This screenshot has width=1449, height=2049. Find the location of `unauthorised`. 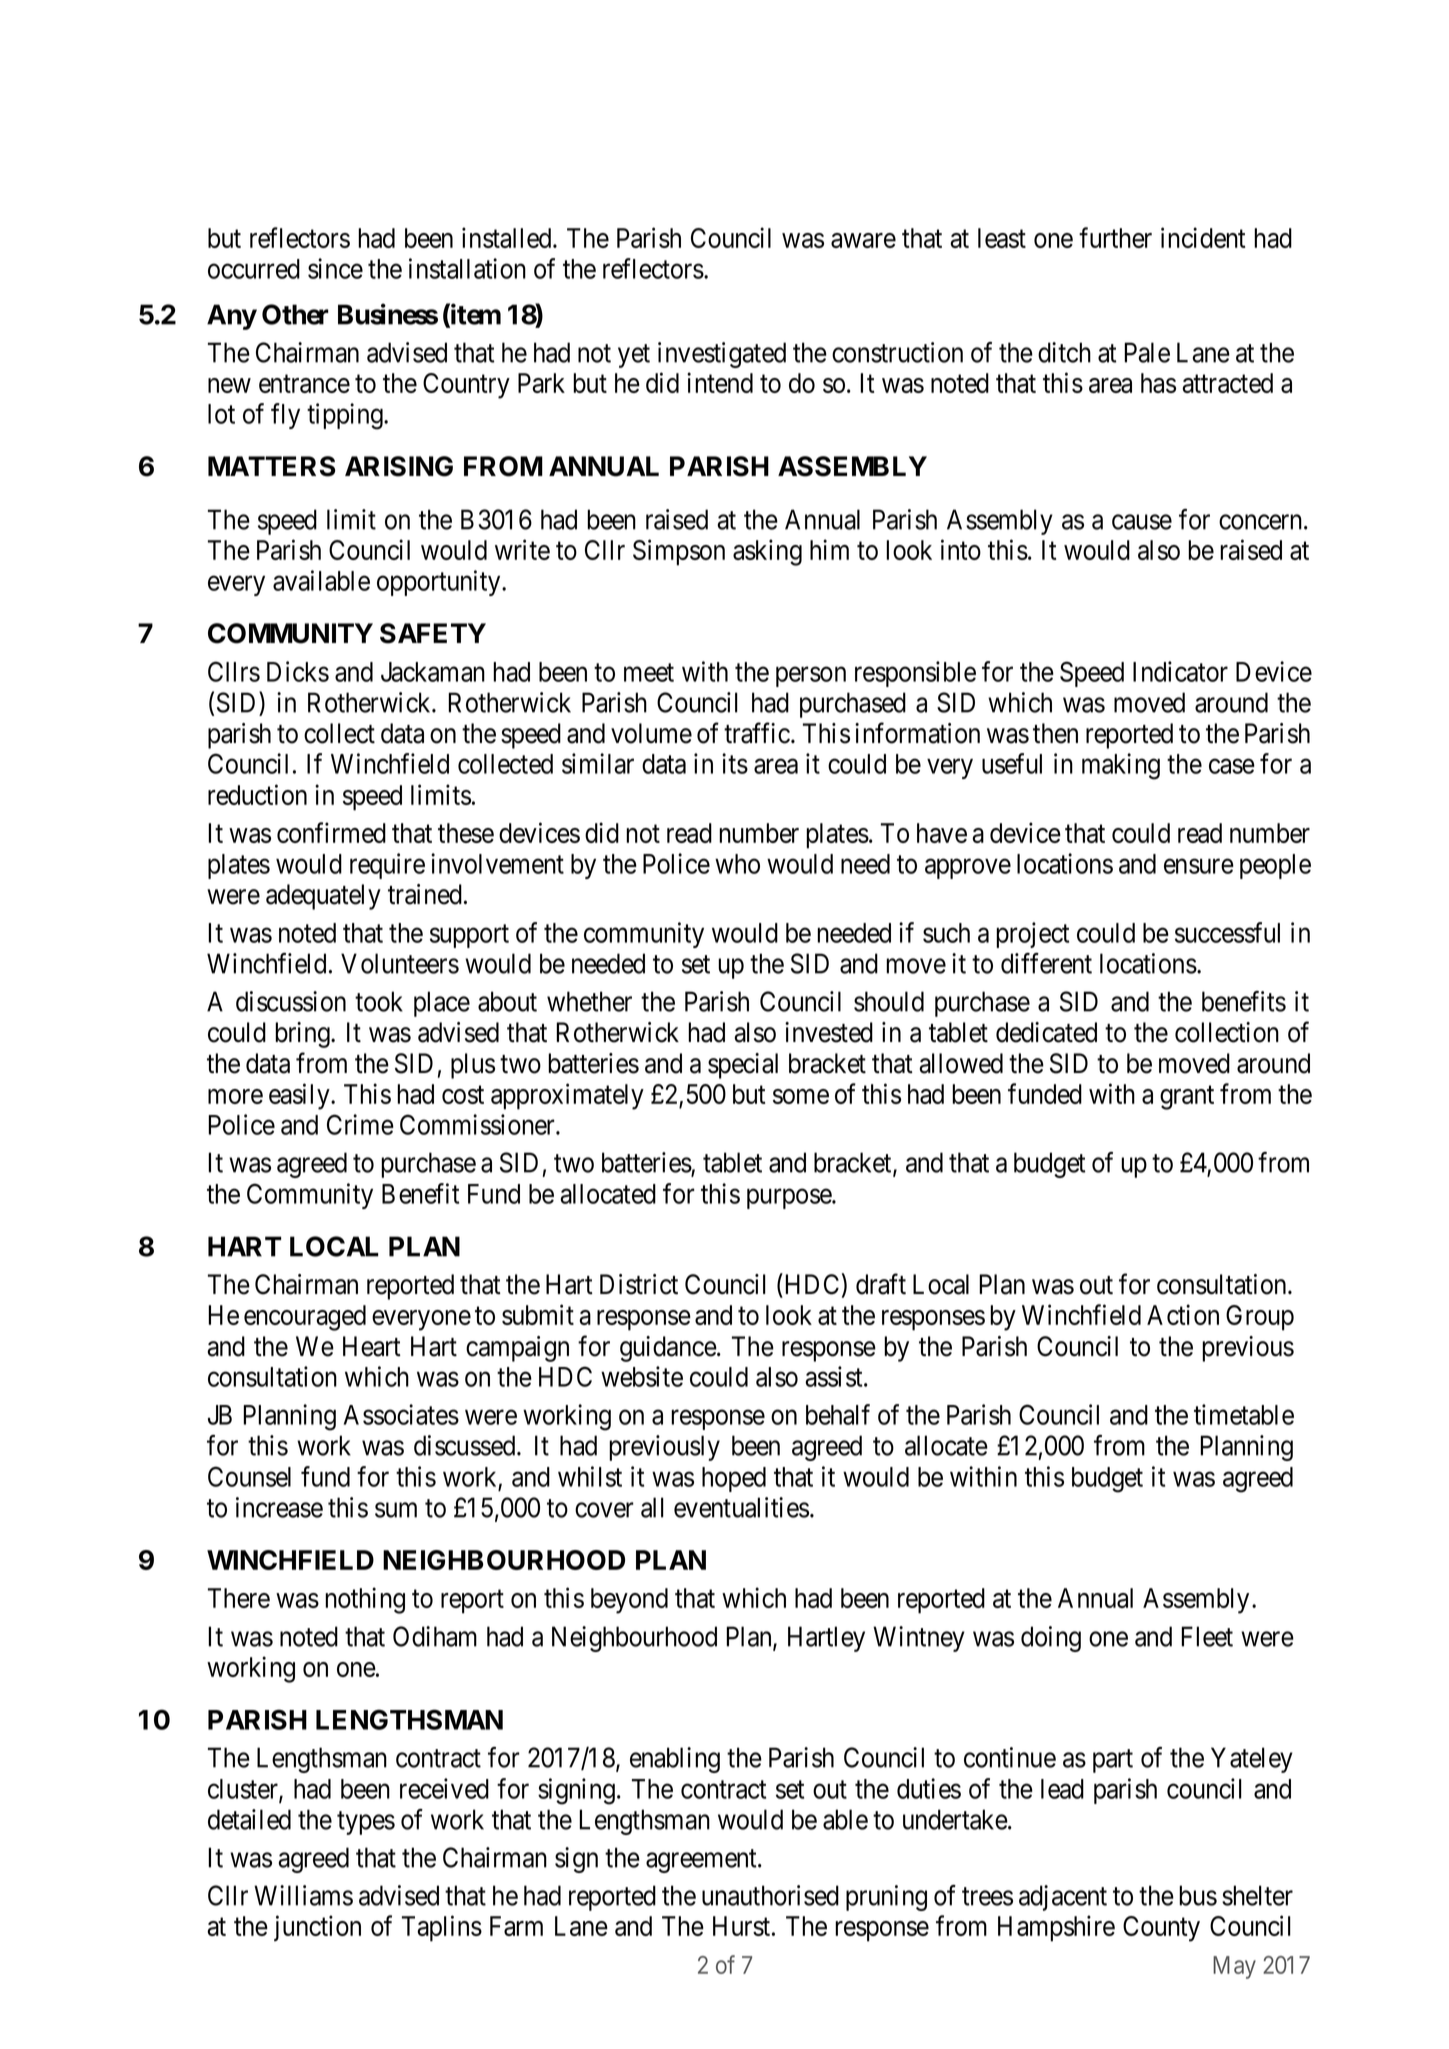

unauthorised is located at coordinates (770, 1895).
